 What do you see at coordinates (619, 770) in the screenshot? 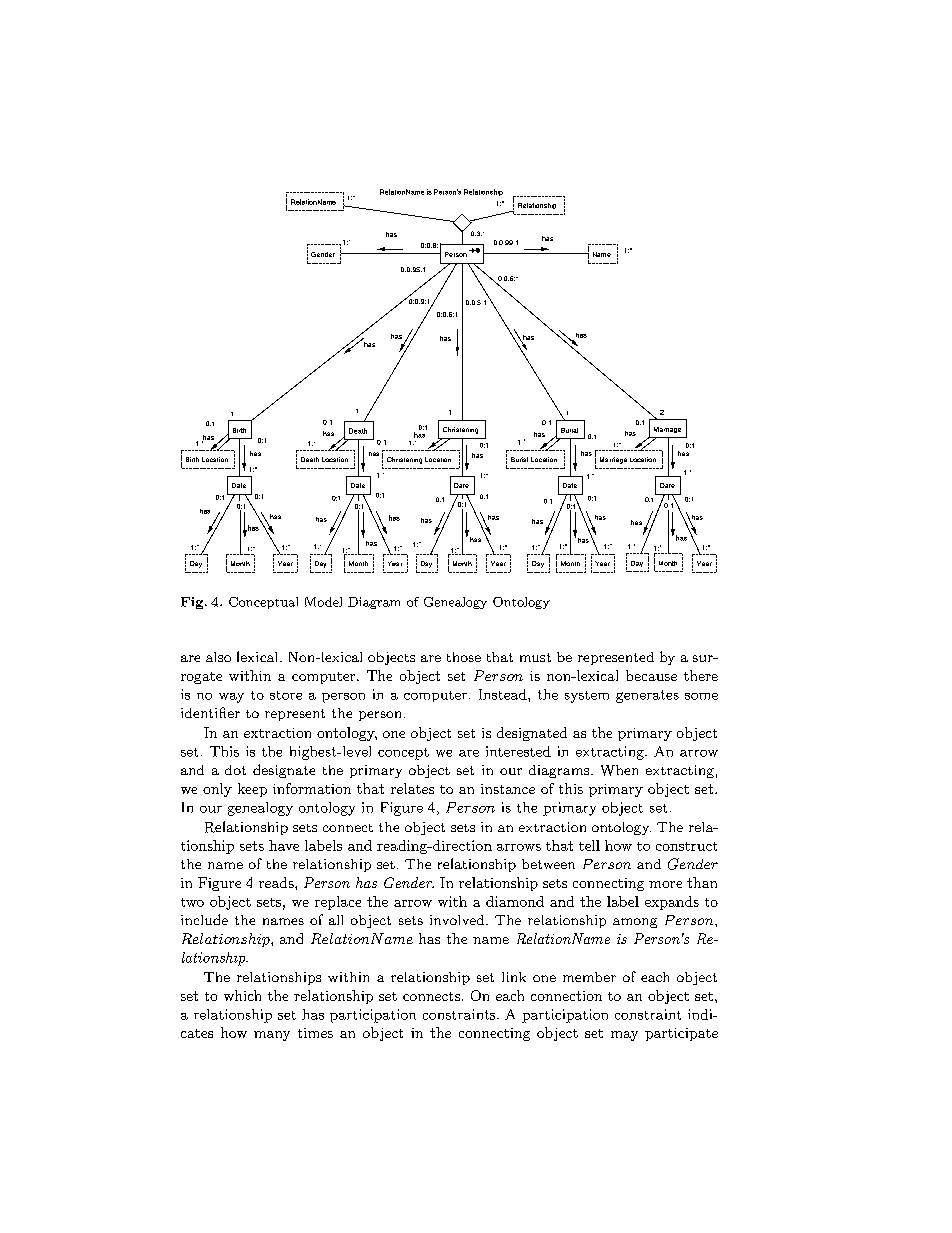
I see `When` at bounding box center [619, 770].
